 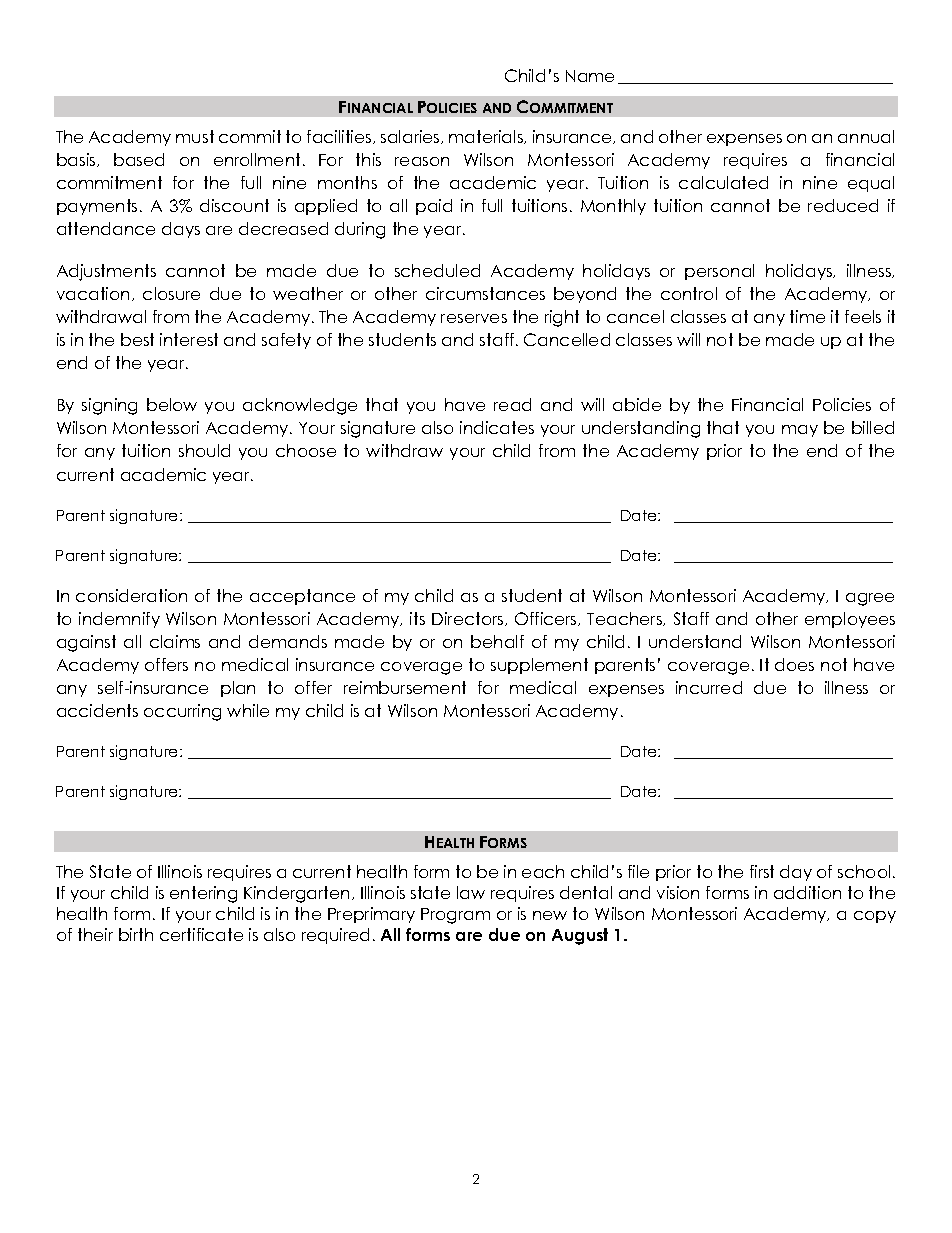 I want to click on calculated, so click(x=723, y=182).
